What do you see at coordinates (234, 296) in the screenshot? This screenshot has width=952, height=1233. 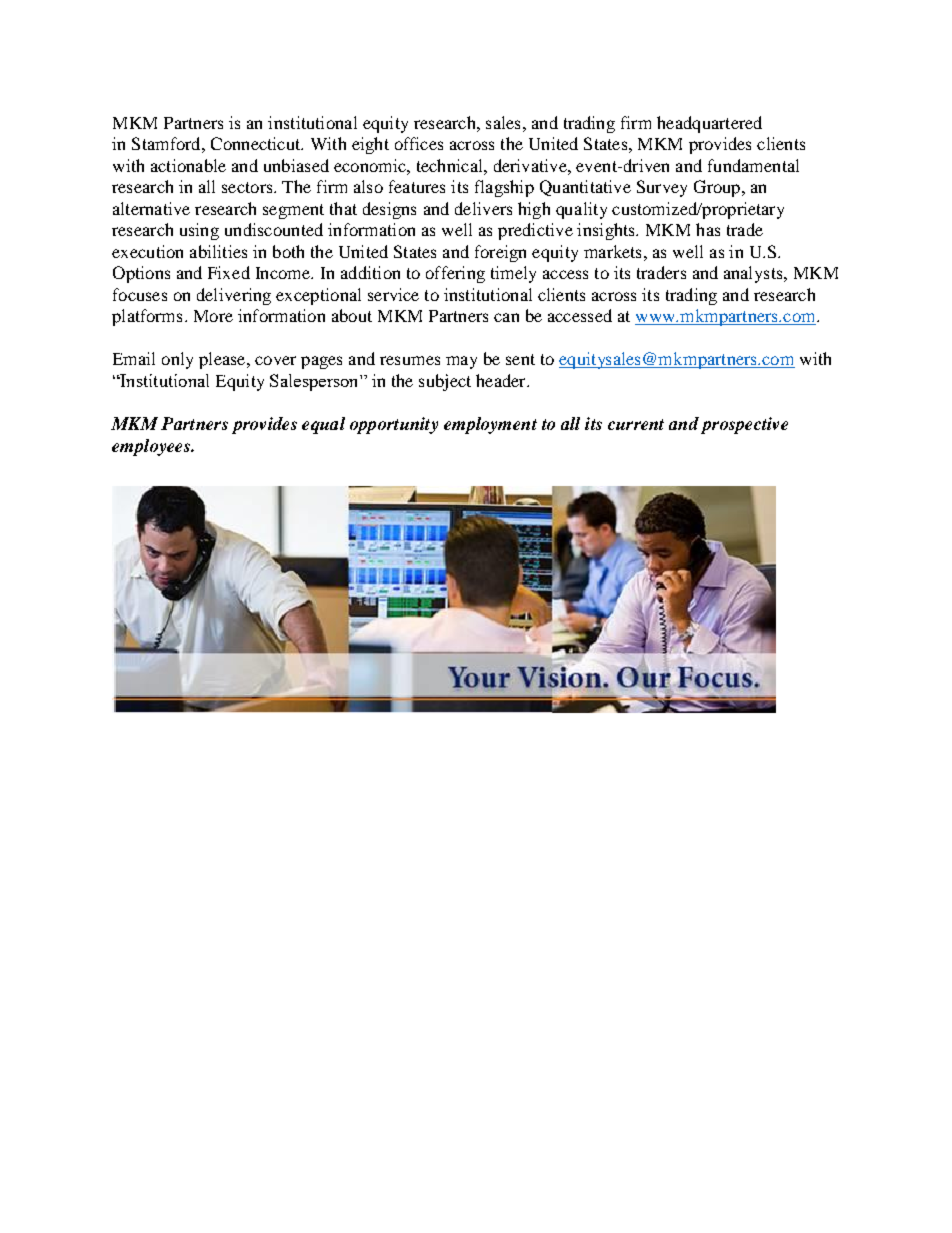 I see `delivering` at bounding box center [234, 296].
